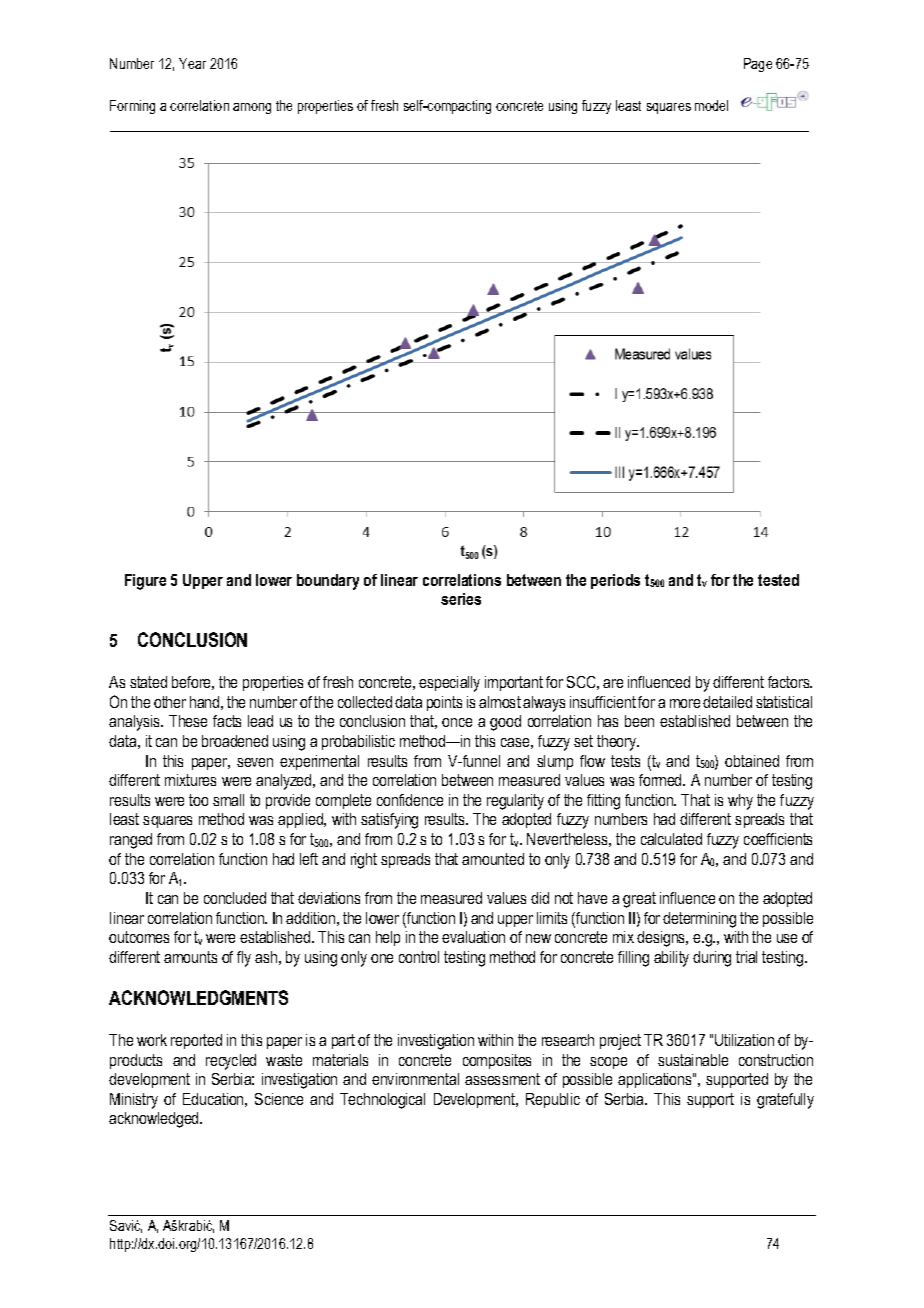 The height and width of the page is (1308, 924). What do you see at coordinates (502, 1079) in the page?
I see `assessment` at bounding box center [502, 1079].
